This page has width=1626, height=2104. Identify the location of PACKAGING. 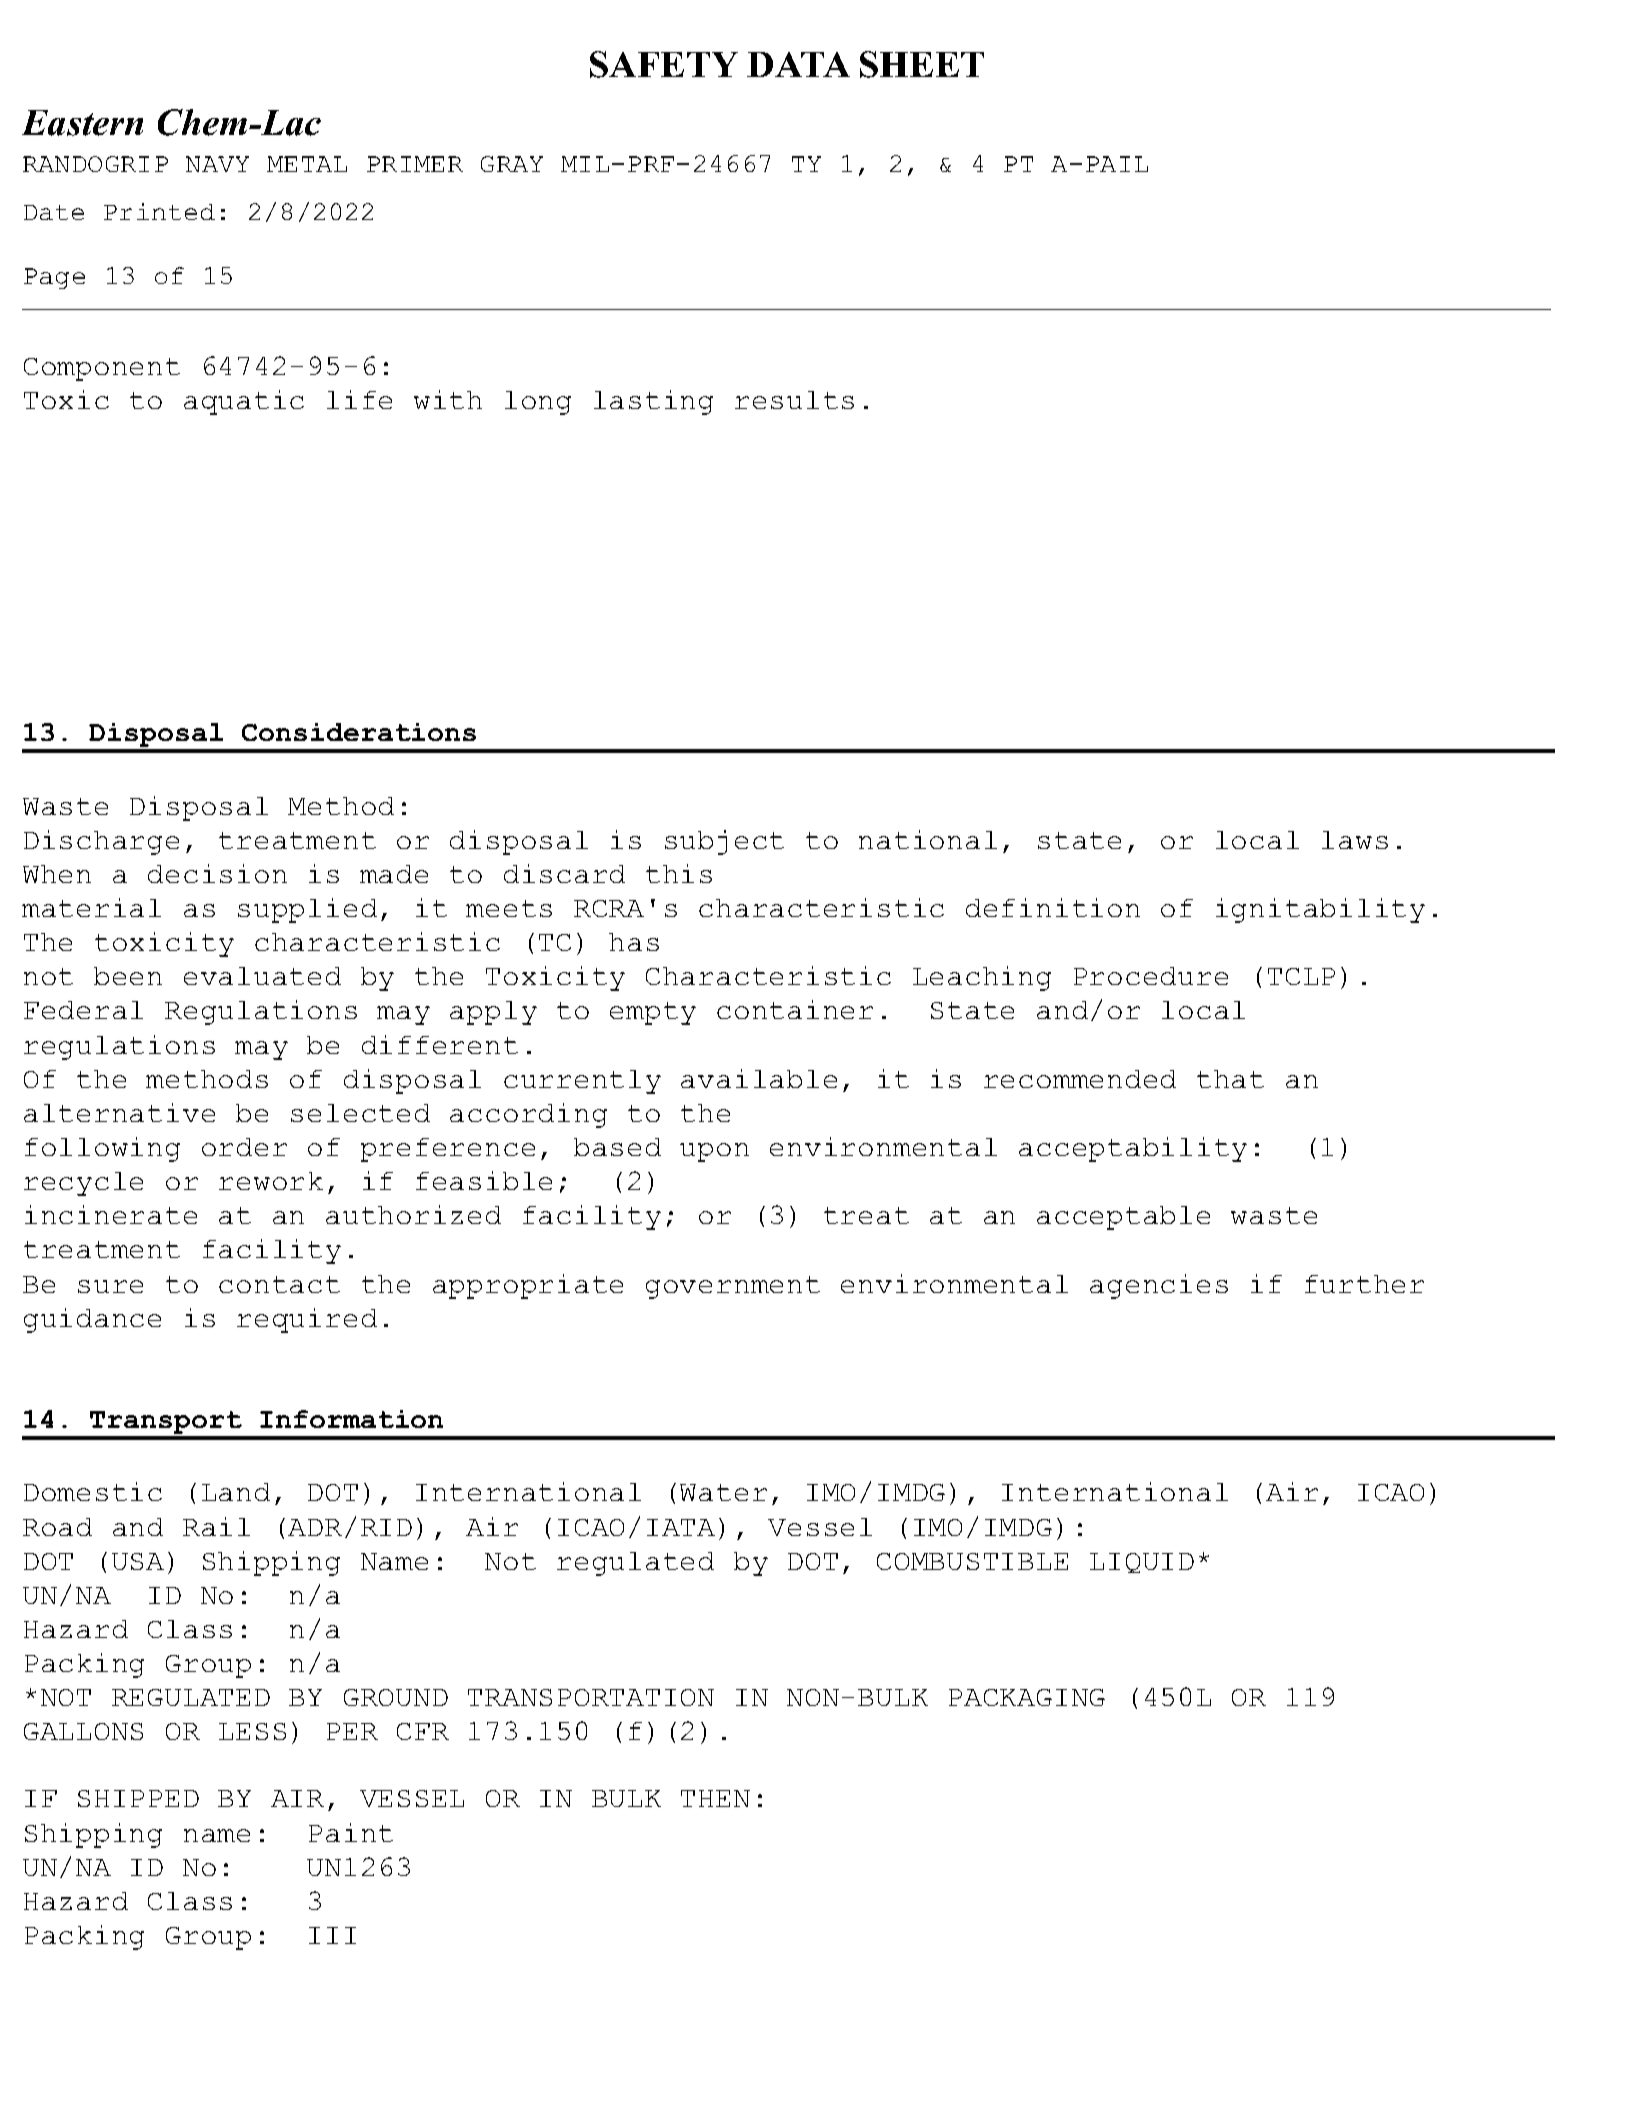
(1027, 1697).
